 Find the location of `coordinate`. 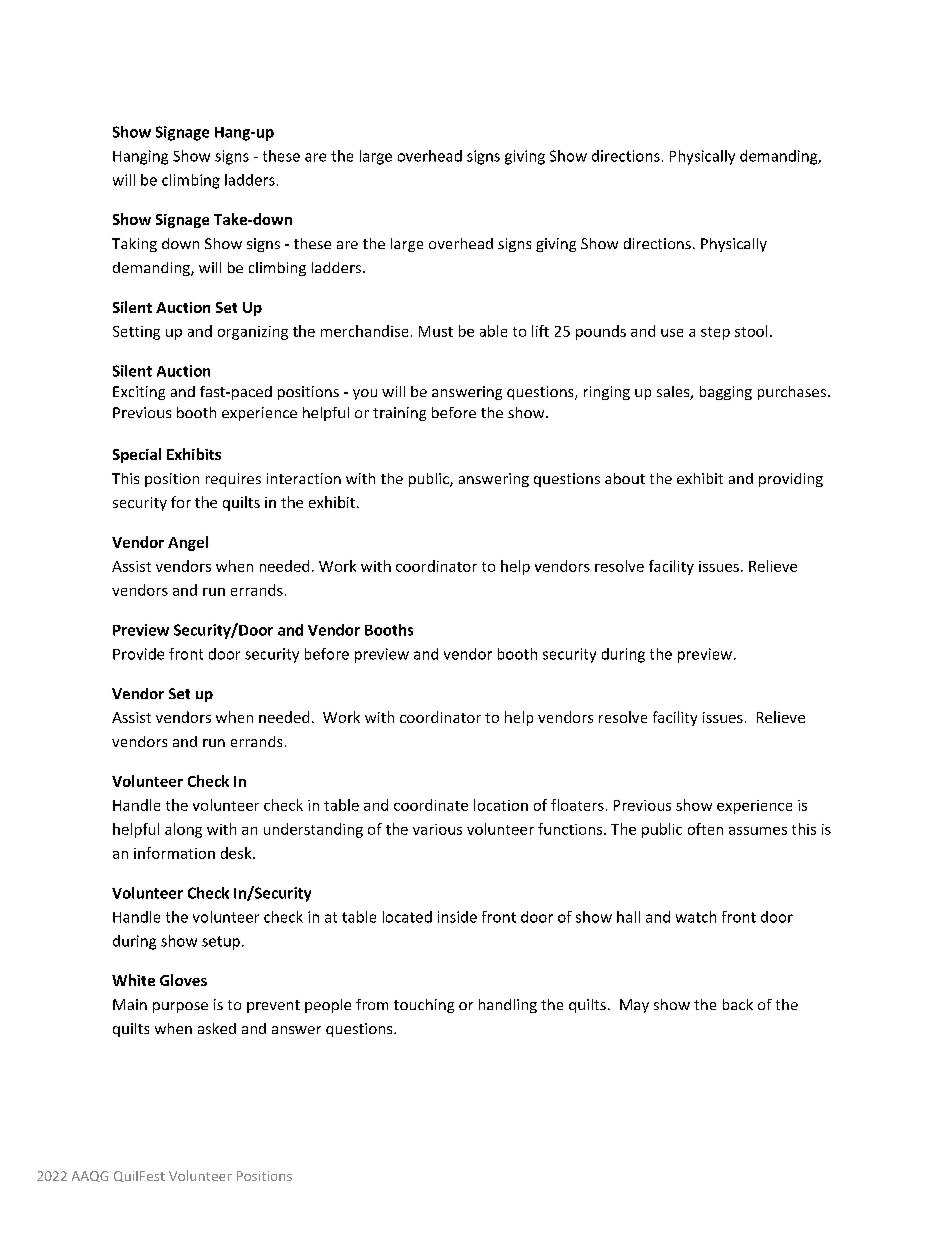

coordinate is located at coordinates (431, 805).
